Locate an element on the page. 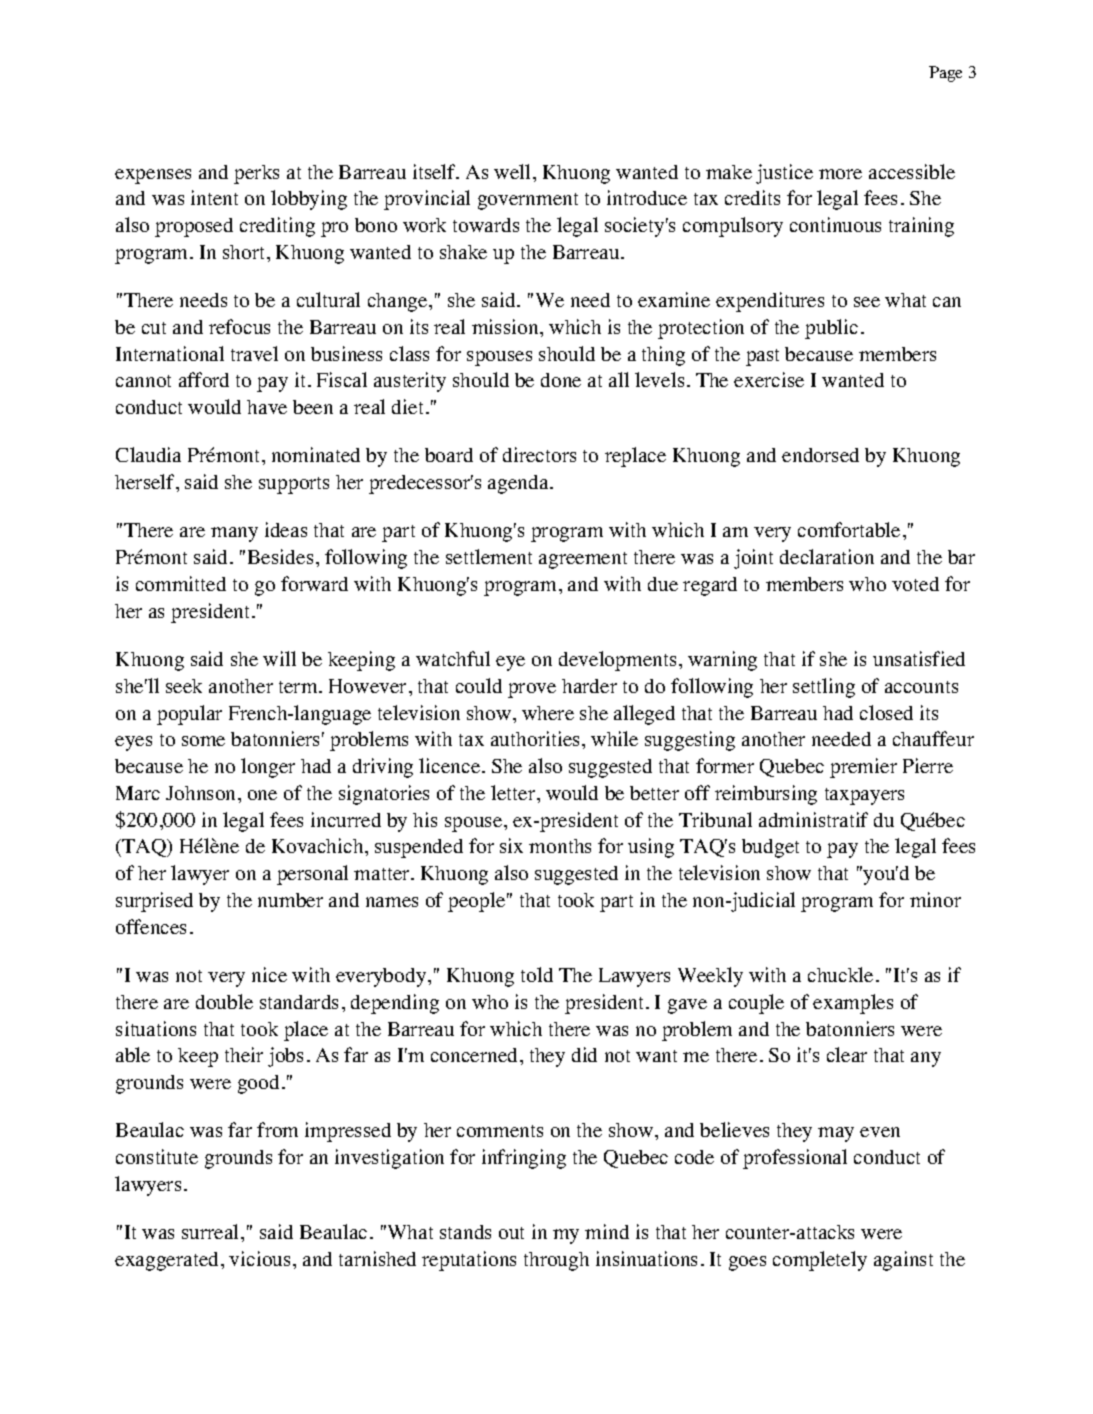 The height and width of the document is (1414, 1093). nice is located at coordinates (269, 974).
